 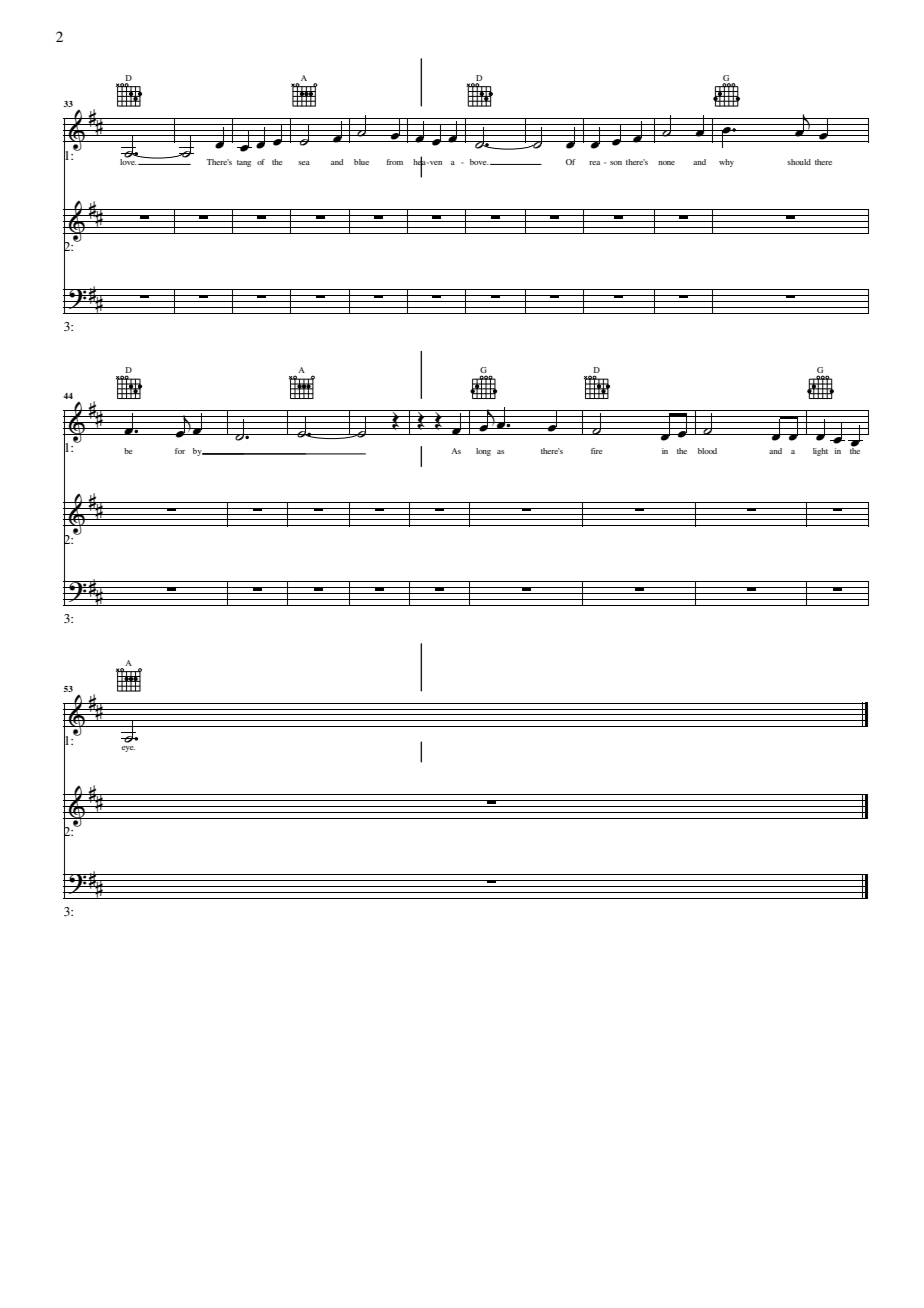 What do you see at coordinates (726, 163) in the page?
I see `why` at bounding box center [726, 163].
